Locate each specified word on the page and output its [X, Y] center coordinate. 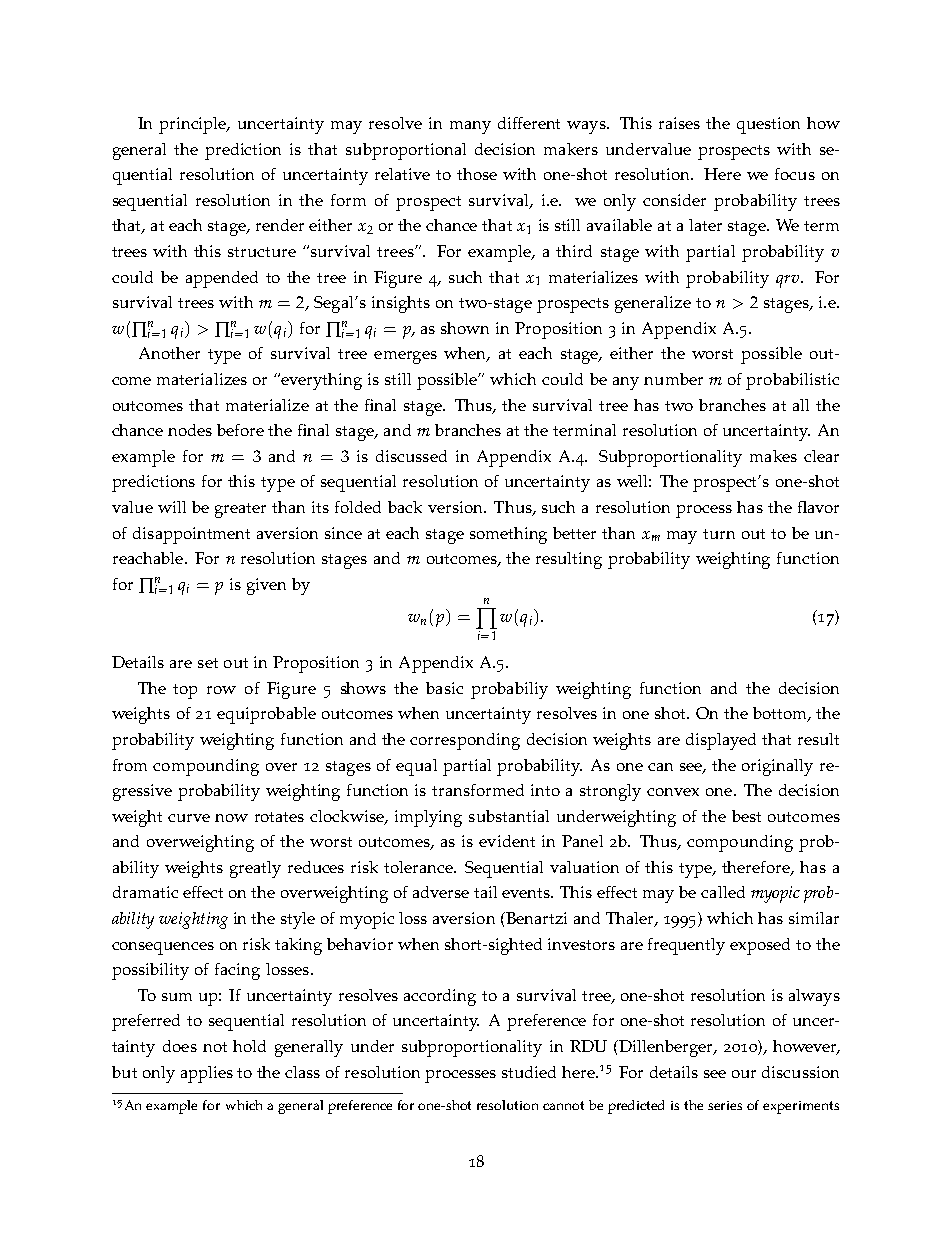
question [768, 125]
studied [529, 1072]
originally [777, 767]
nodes [190, 430]
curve [189, 818]
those [477, 174]
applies [207, 1074]
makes [773, 456]
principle [194, 125]
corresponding [465, 741]
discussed [411, 456]
